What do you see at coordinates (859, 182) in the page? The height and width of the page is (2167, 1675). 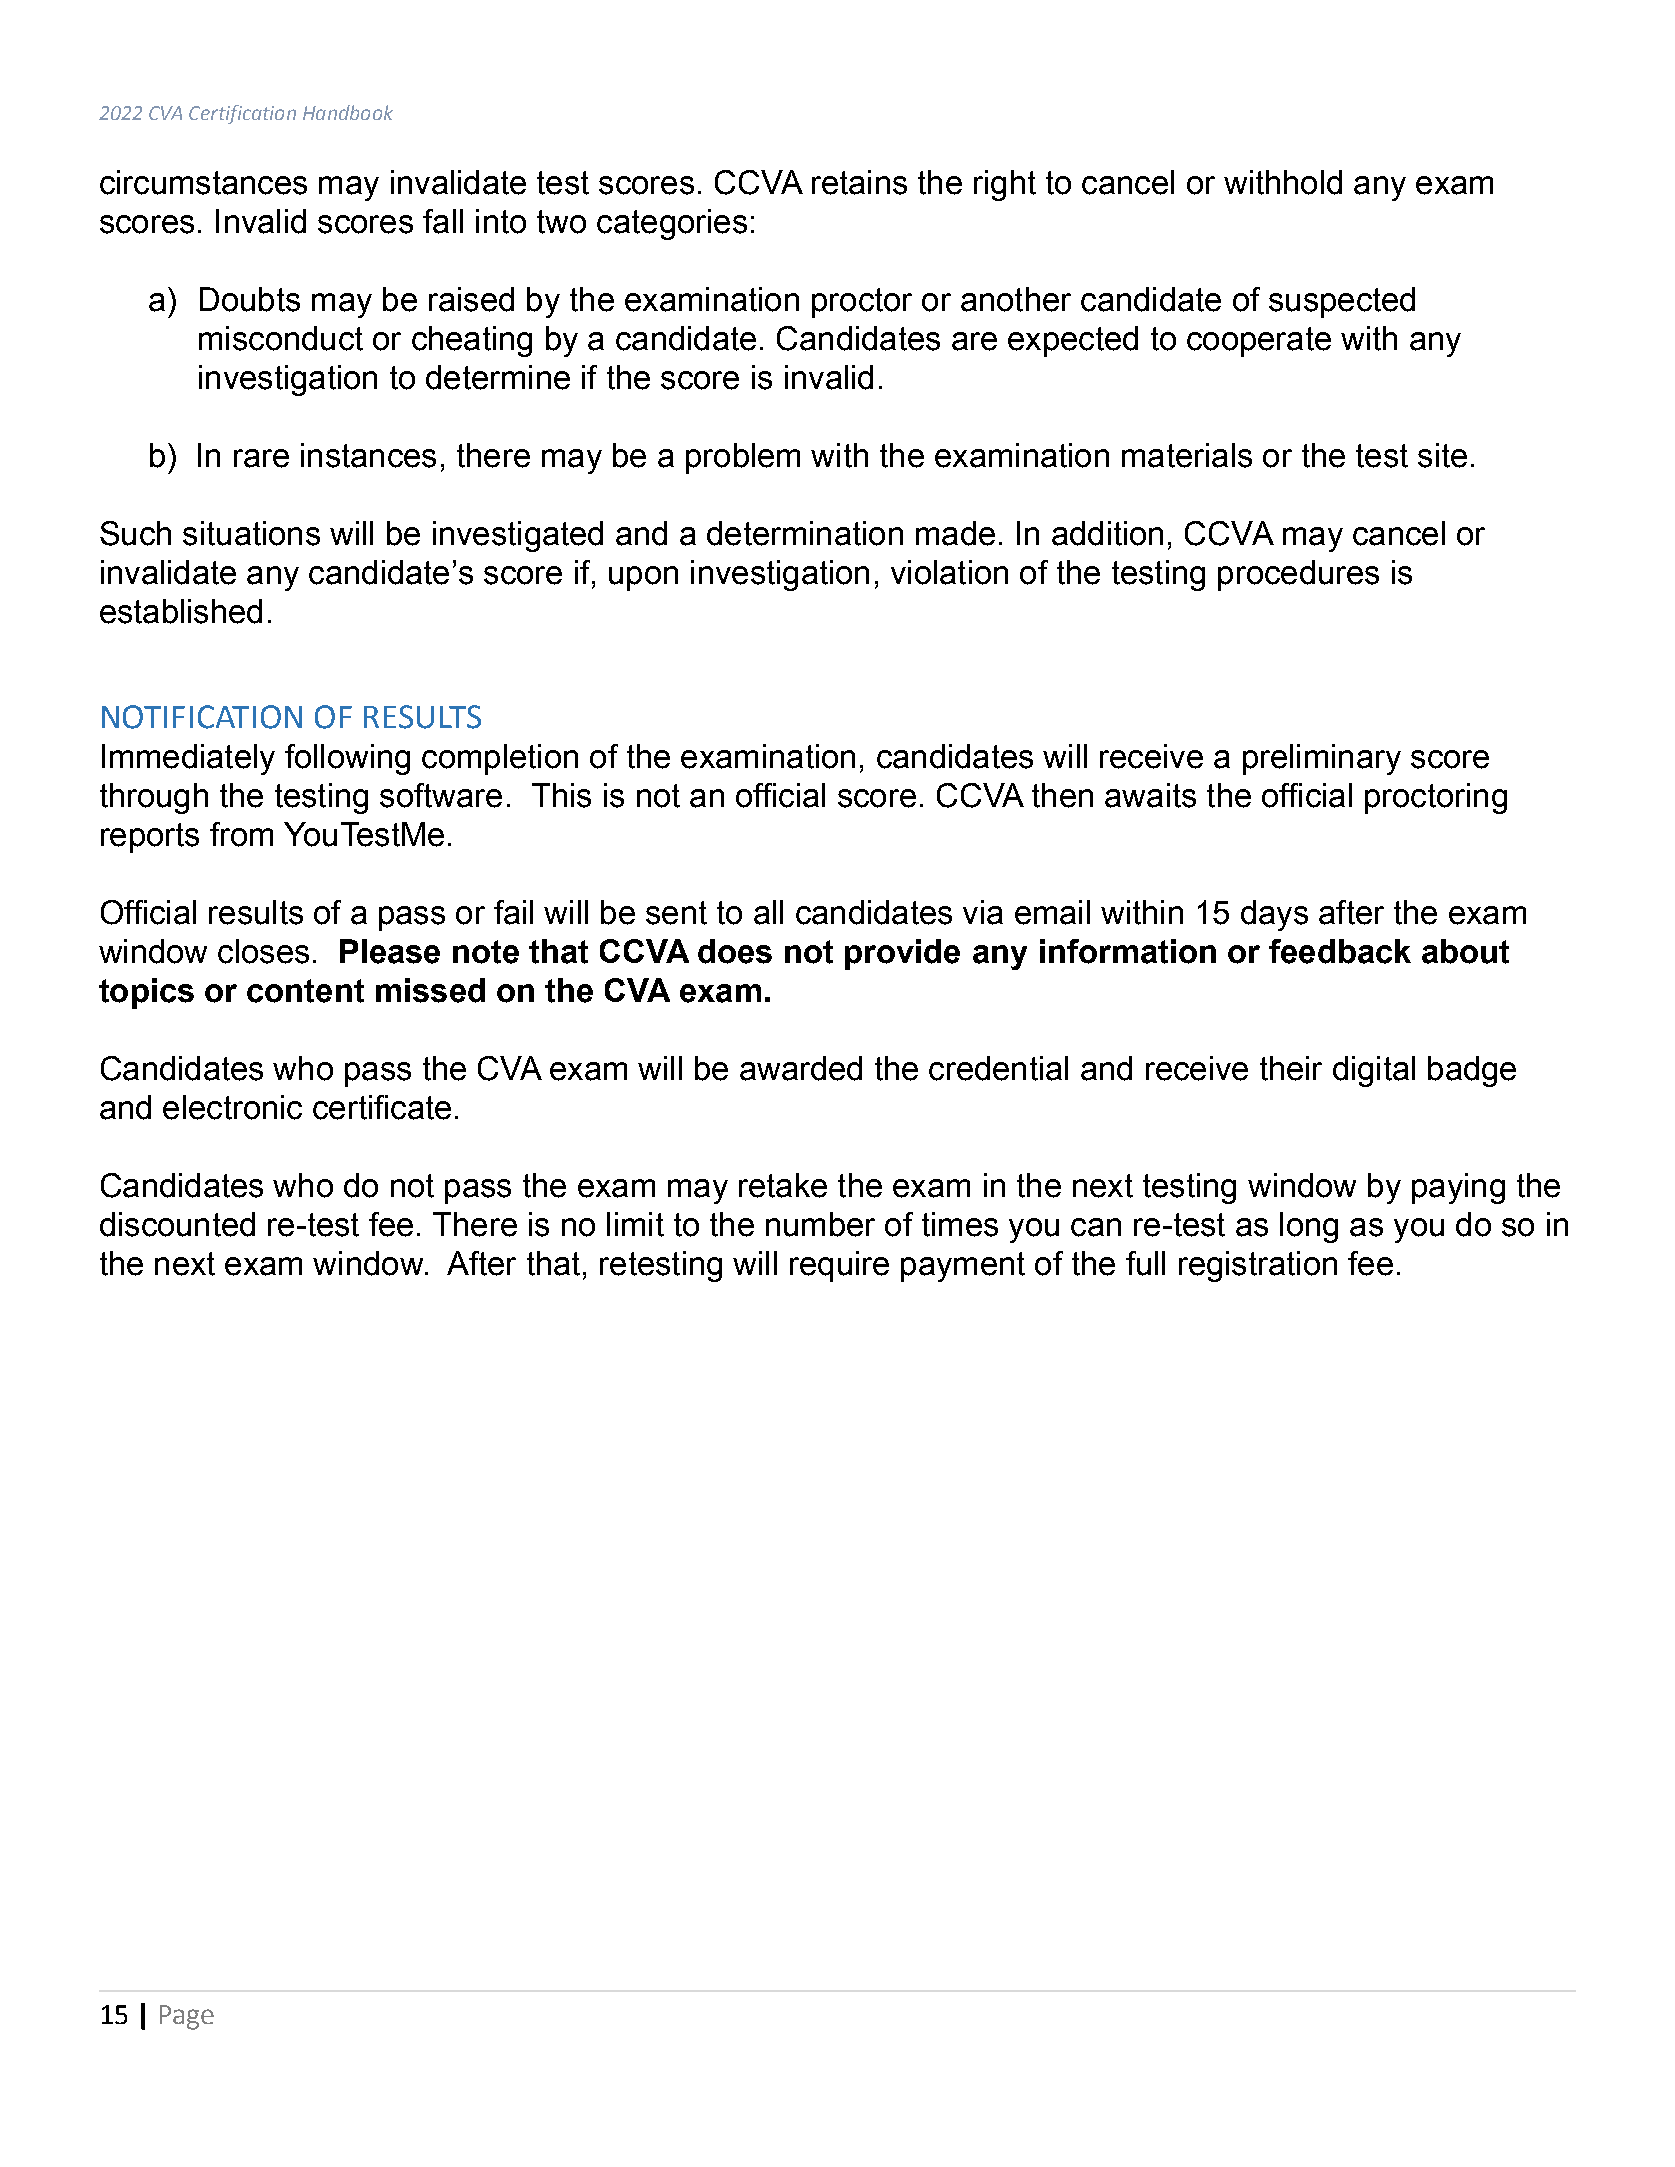 I see `retains` at bounding box center [859, 182].
